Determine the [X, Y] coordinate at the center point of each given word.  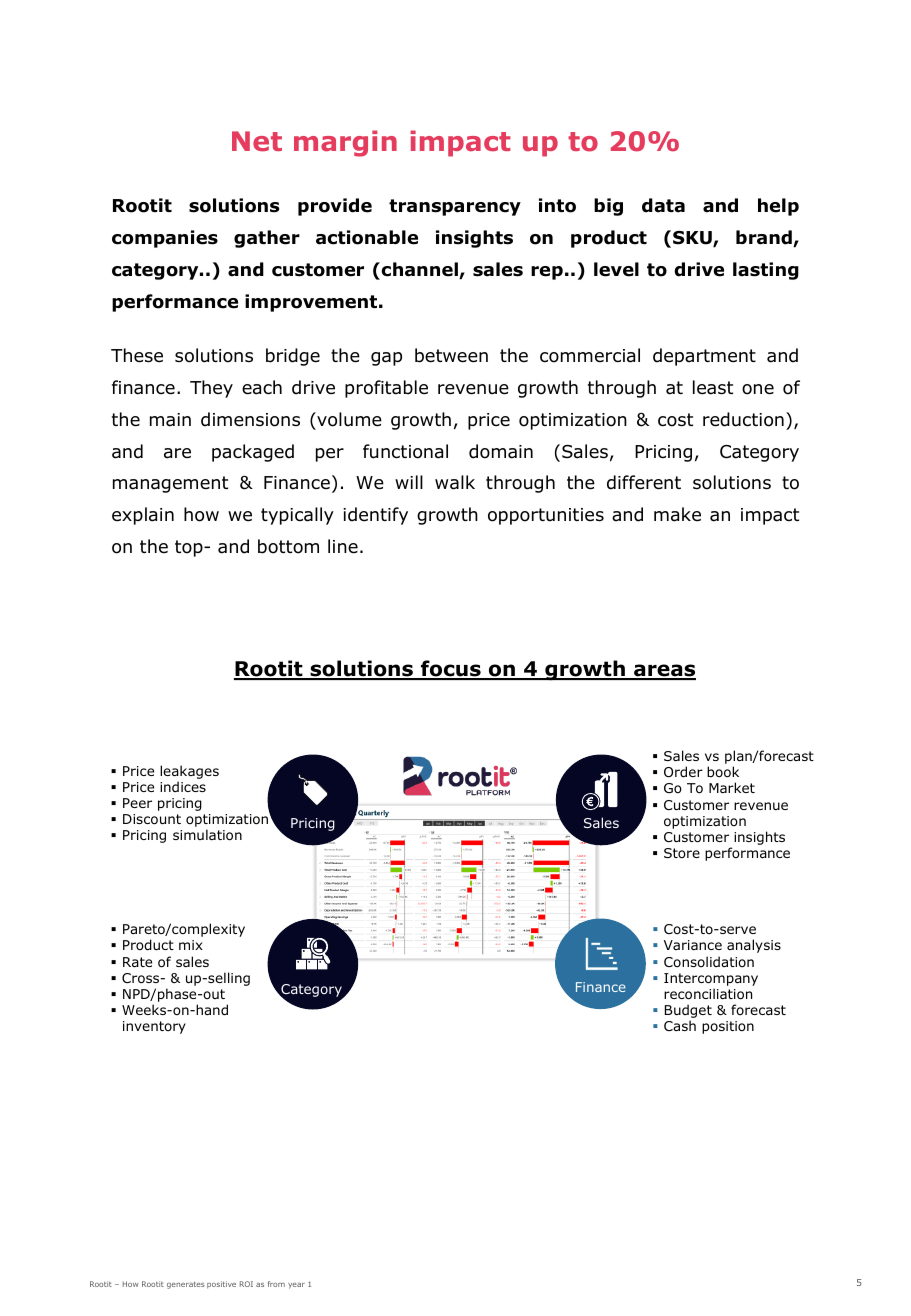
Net [257, 141]
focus [451, 670]
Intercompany [711, 981]
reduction [743, 419]
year [296, 1286]
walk [455, 482]
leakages [189, 772]
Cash [680, 1025]
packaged [253, 453]
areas [664, 671]
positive [221, 1285]
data [663, 205]
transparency [455, 207]
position [728, 1027]
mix [191, 945]
